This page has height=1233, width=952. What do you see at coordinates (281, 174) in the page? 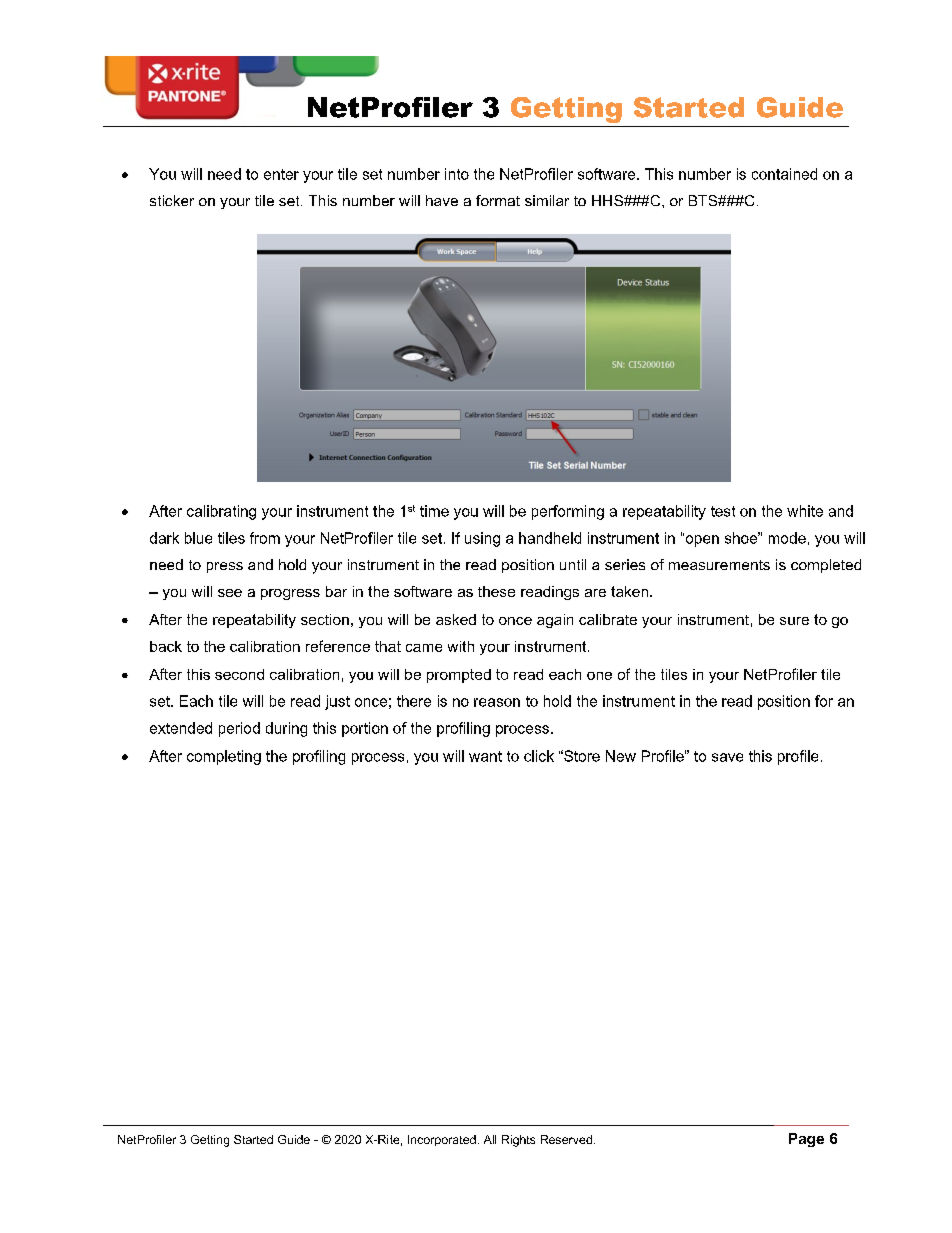
I see `enter` at bounding box center [281, 174].
